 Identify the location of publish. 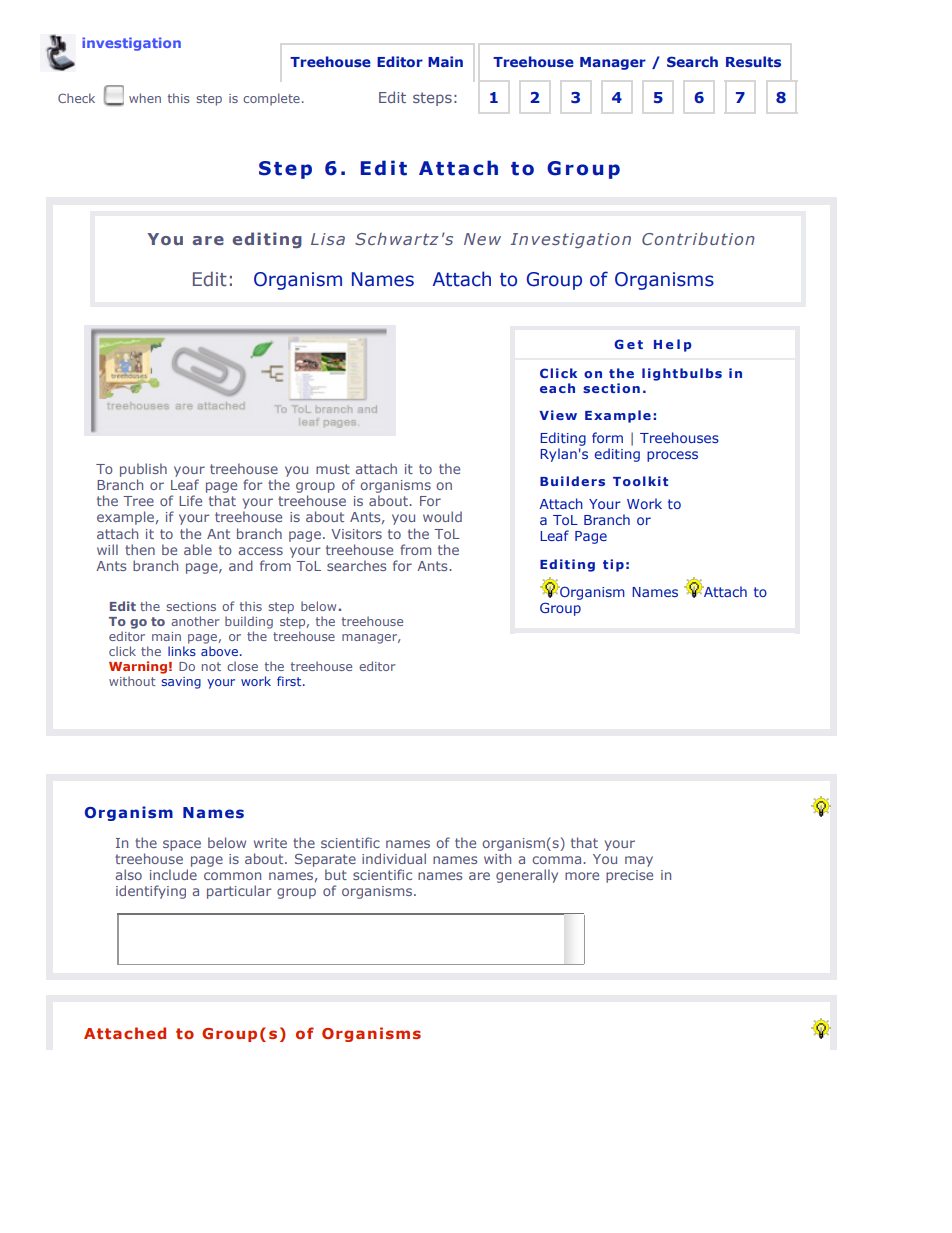
(143, 470).
